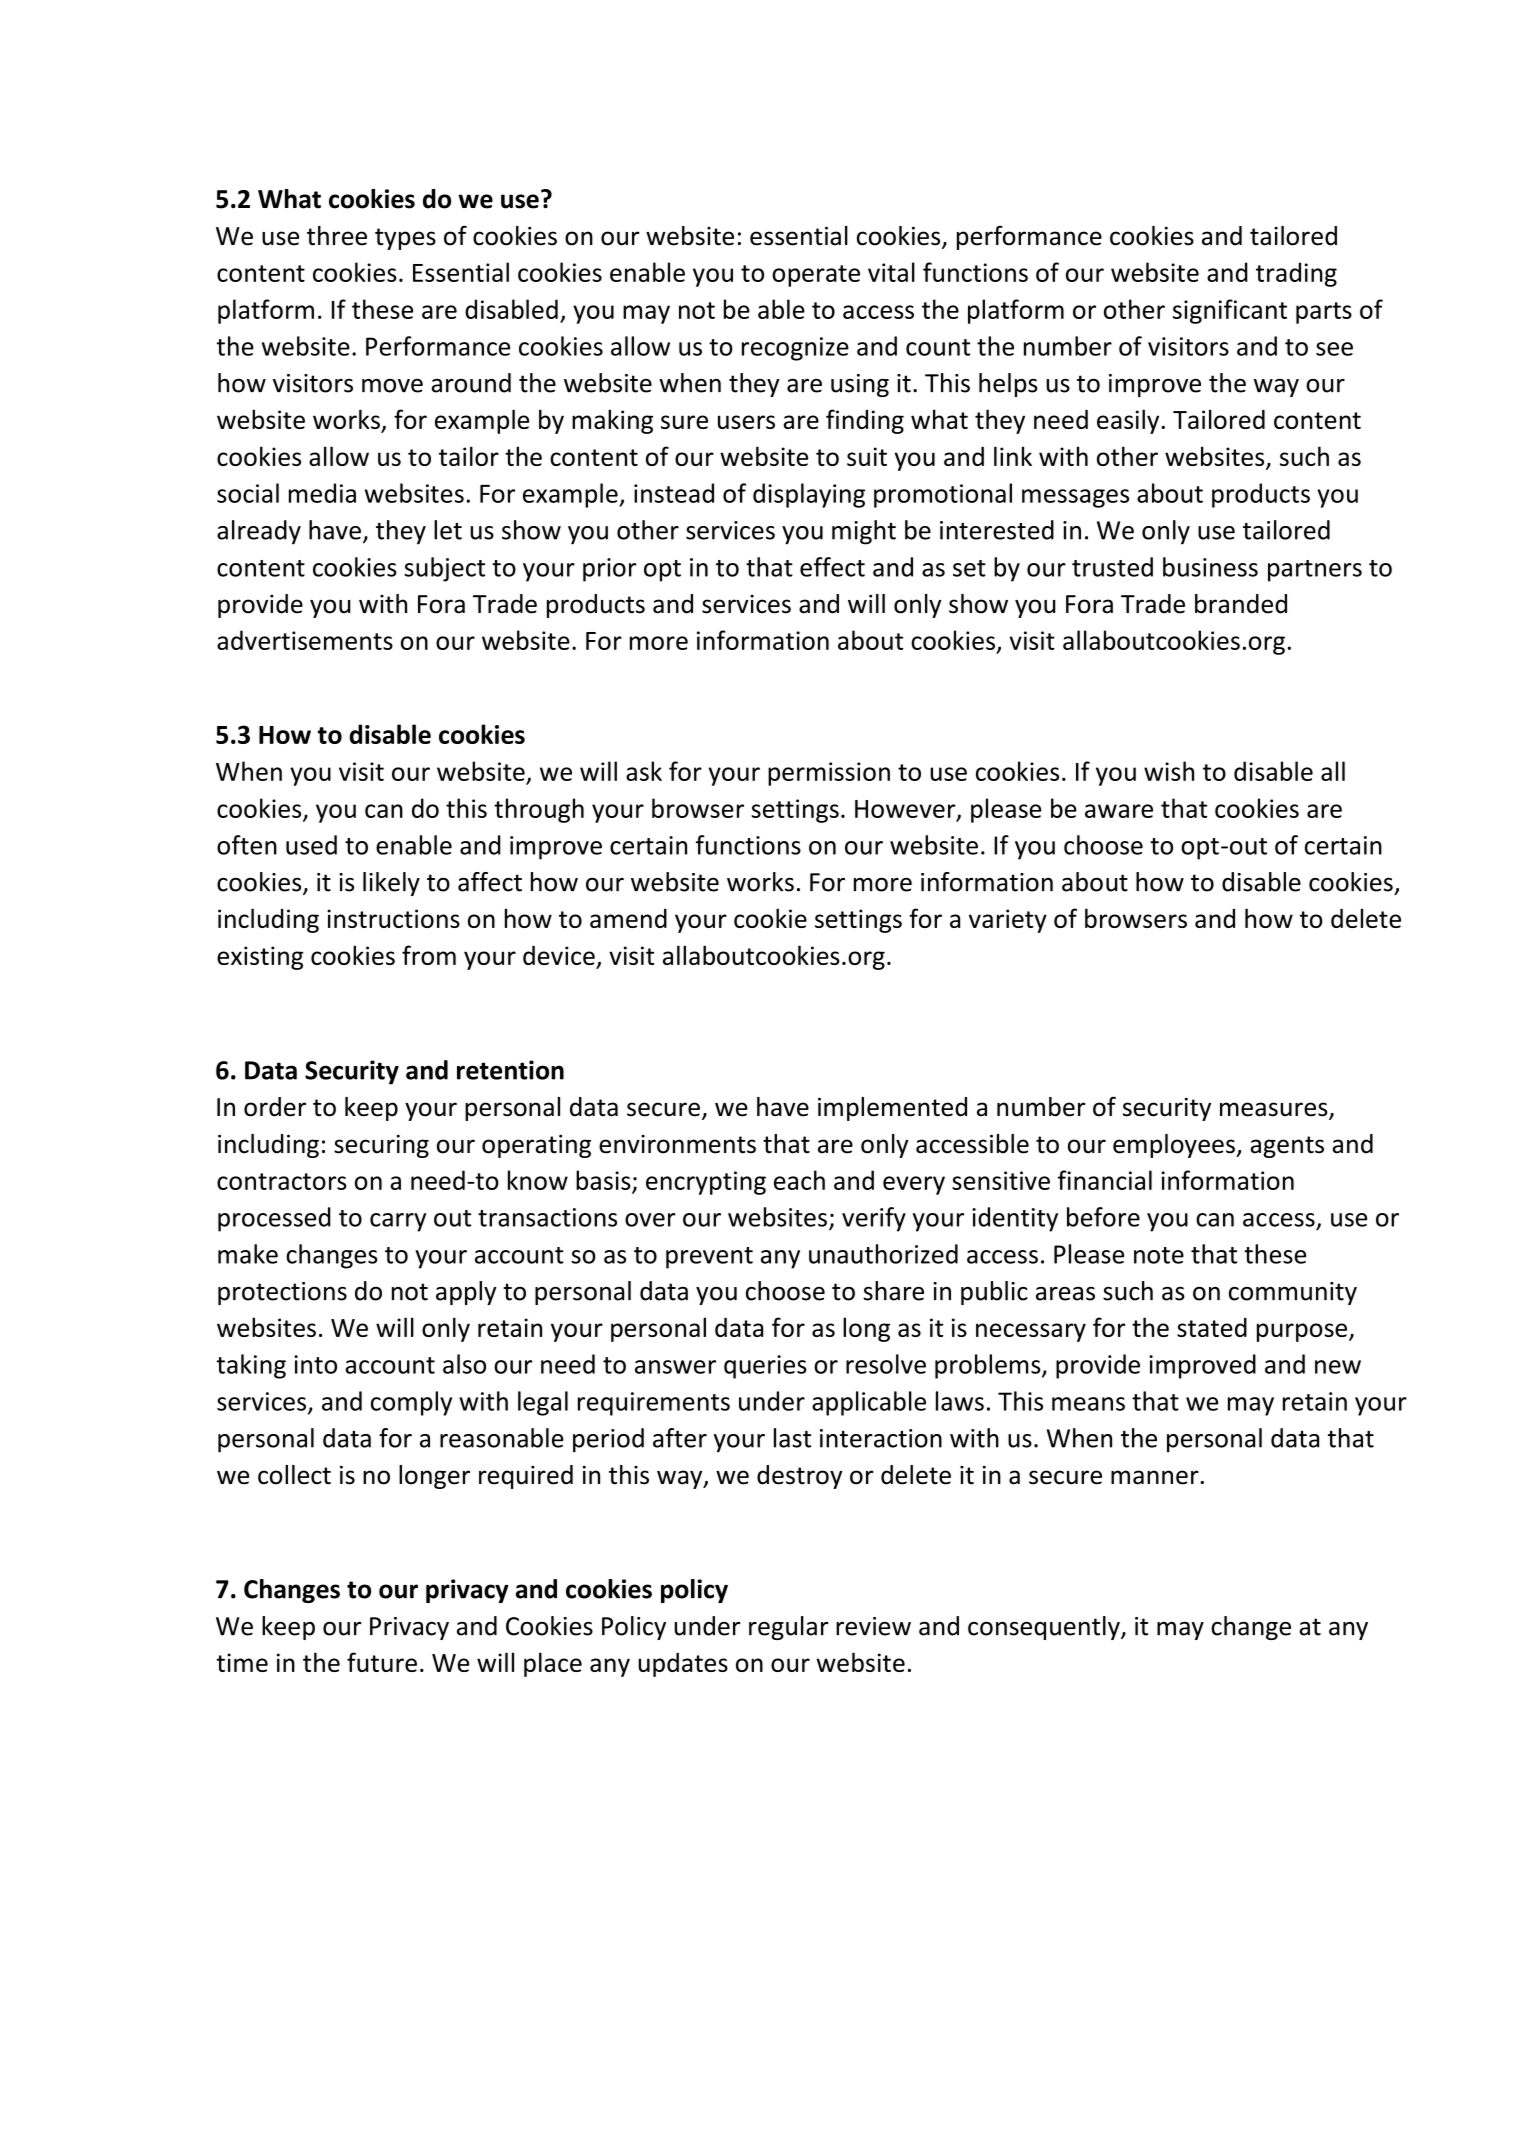  What do you see at coordinates (628, 918) in the screenshot?
I see `amend` at bounding box center [628, 918].
